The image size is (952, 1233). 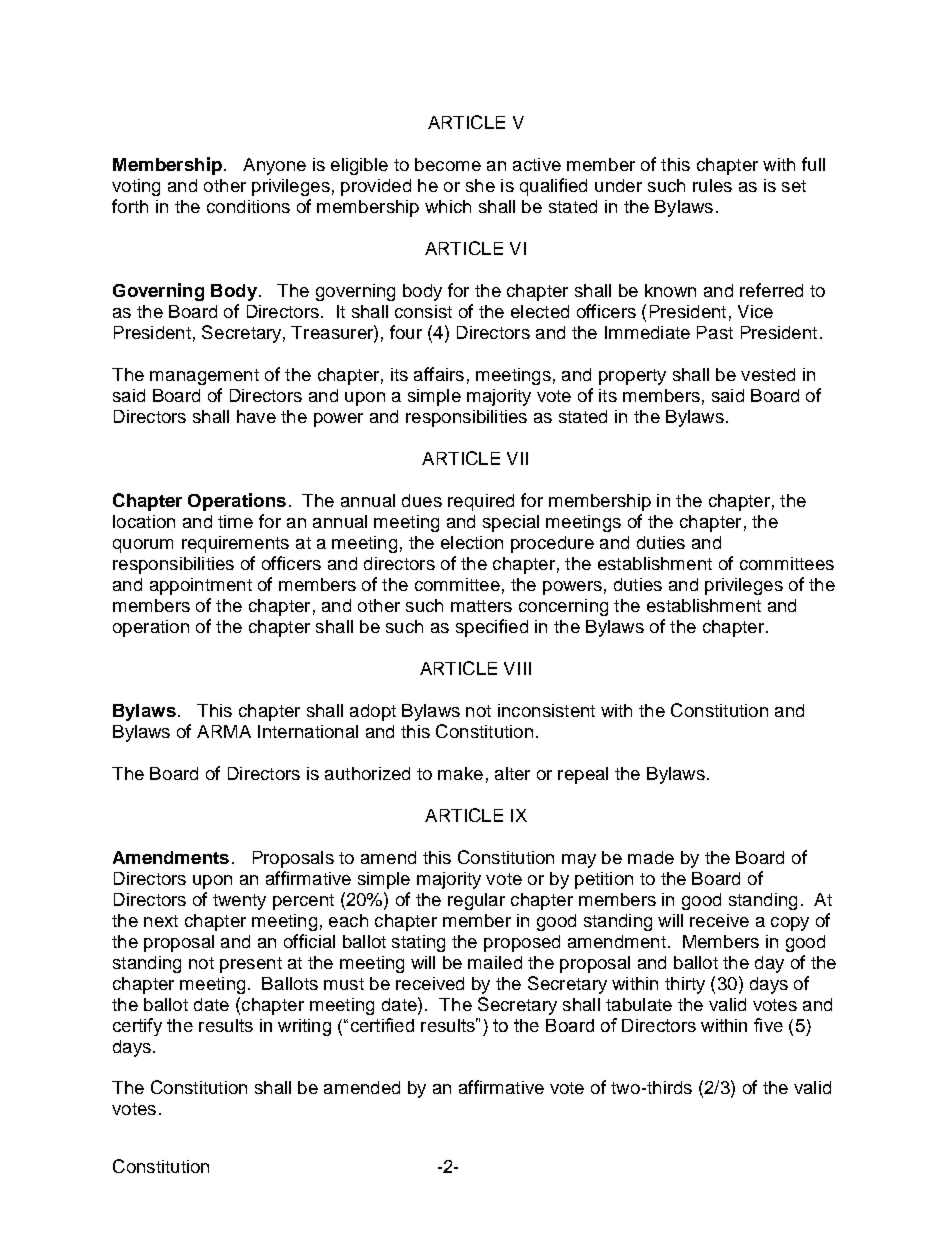 I want to click on she, so click(x=480, y=185).
